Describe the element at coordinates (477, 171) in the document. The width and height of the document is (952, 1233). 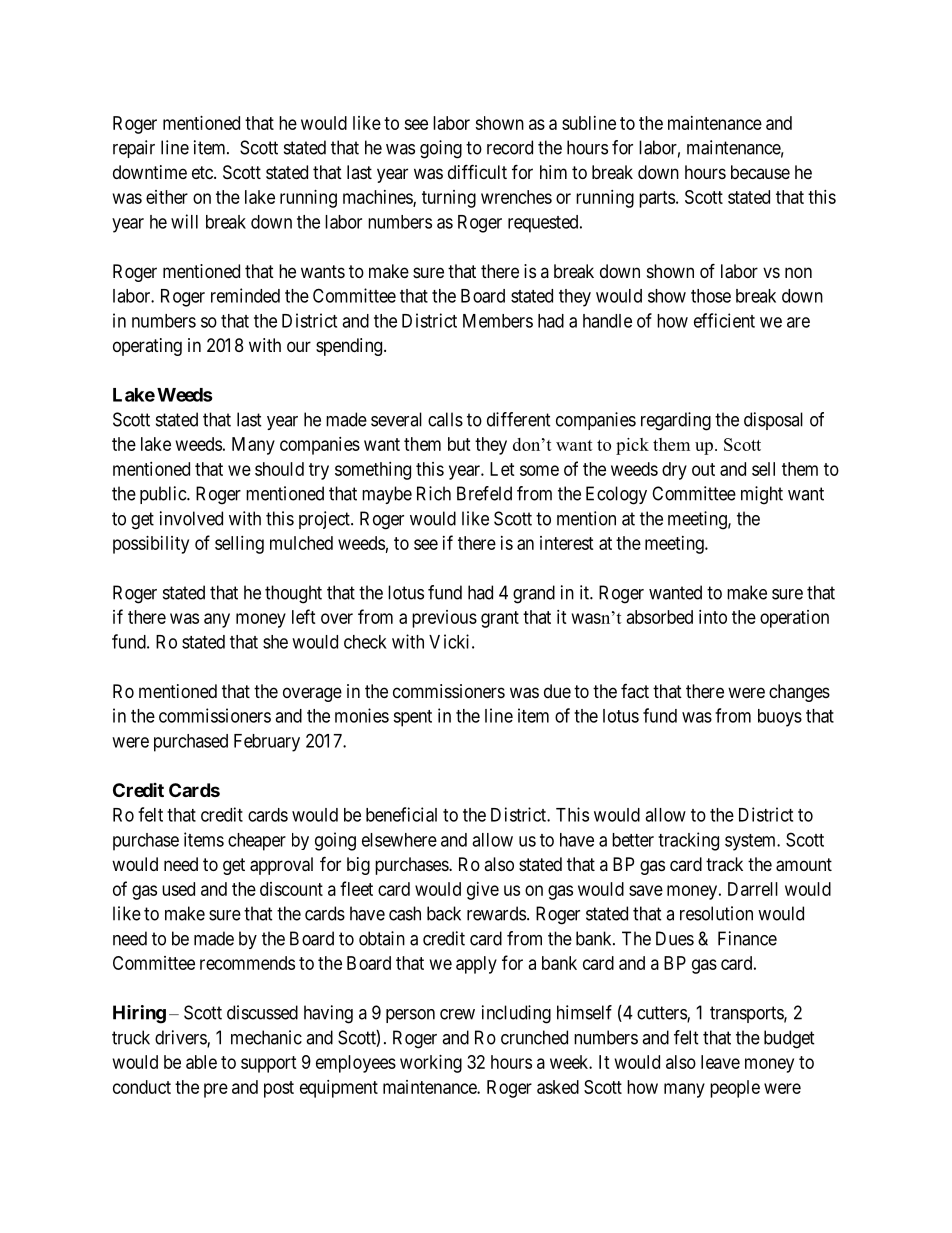
I see `difficult` at that location.
